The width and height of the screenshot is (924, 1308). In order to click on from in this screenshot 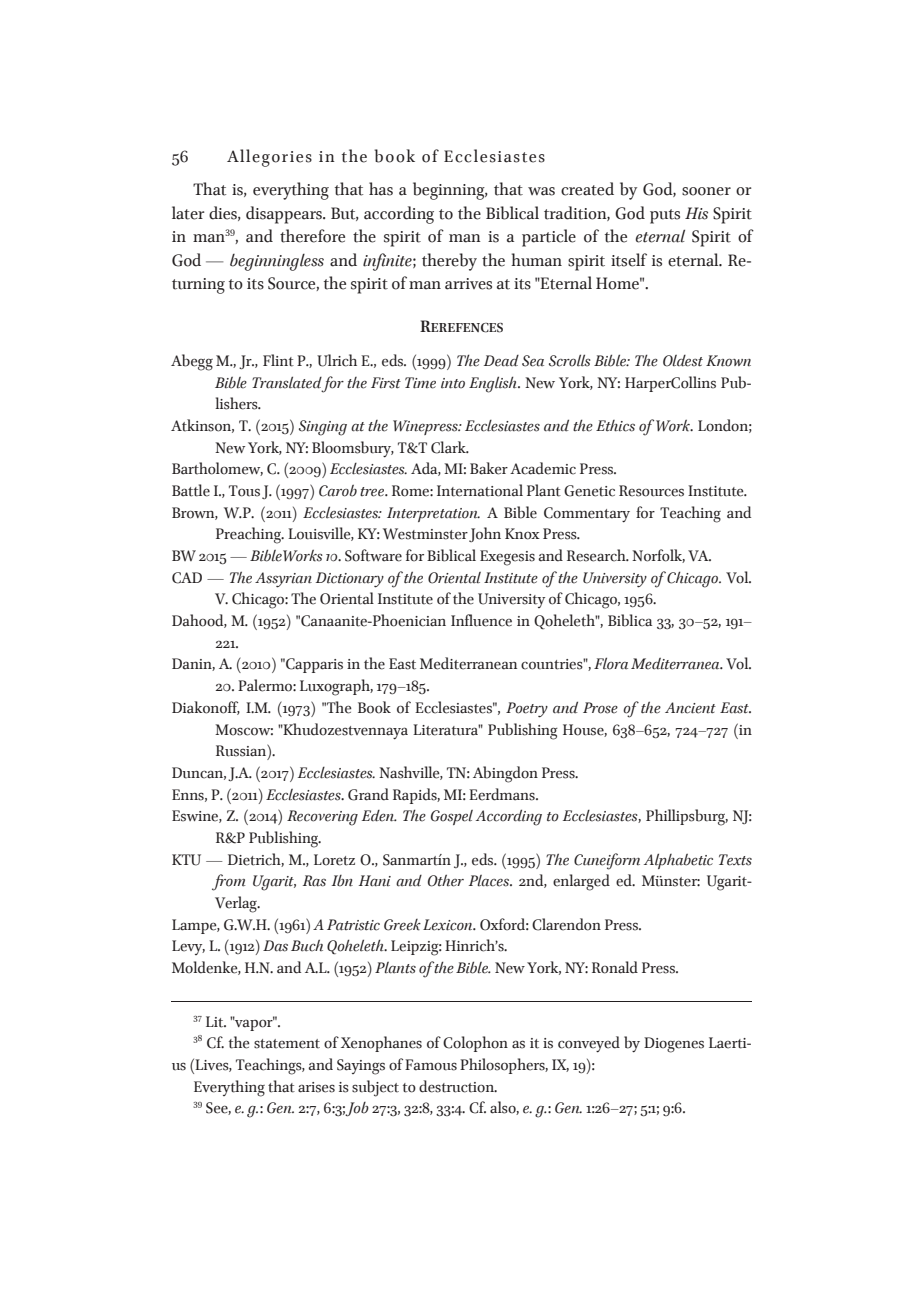, I will do `click(229, 882)`.
